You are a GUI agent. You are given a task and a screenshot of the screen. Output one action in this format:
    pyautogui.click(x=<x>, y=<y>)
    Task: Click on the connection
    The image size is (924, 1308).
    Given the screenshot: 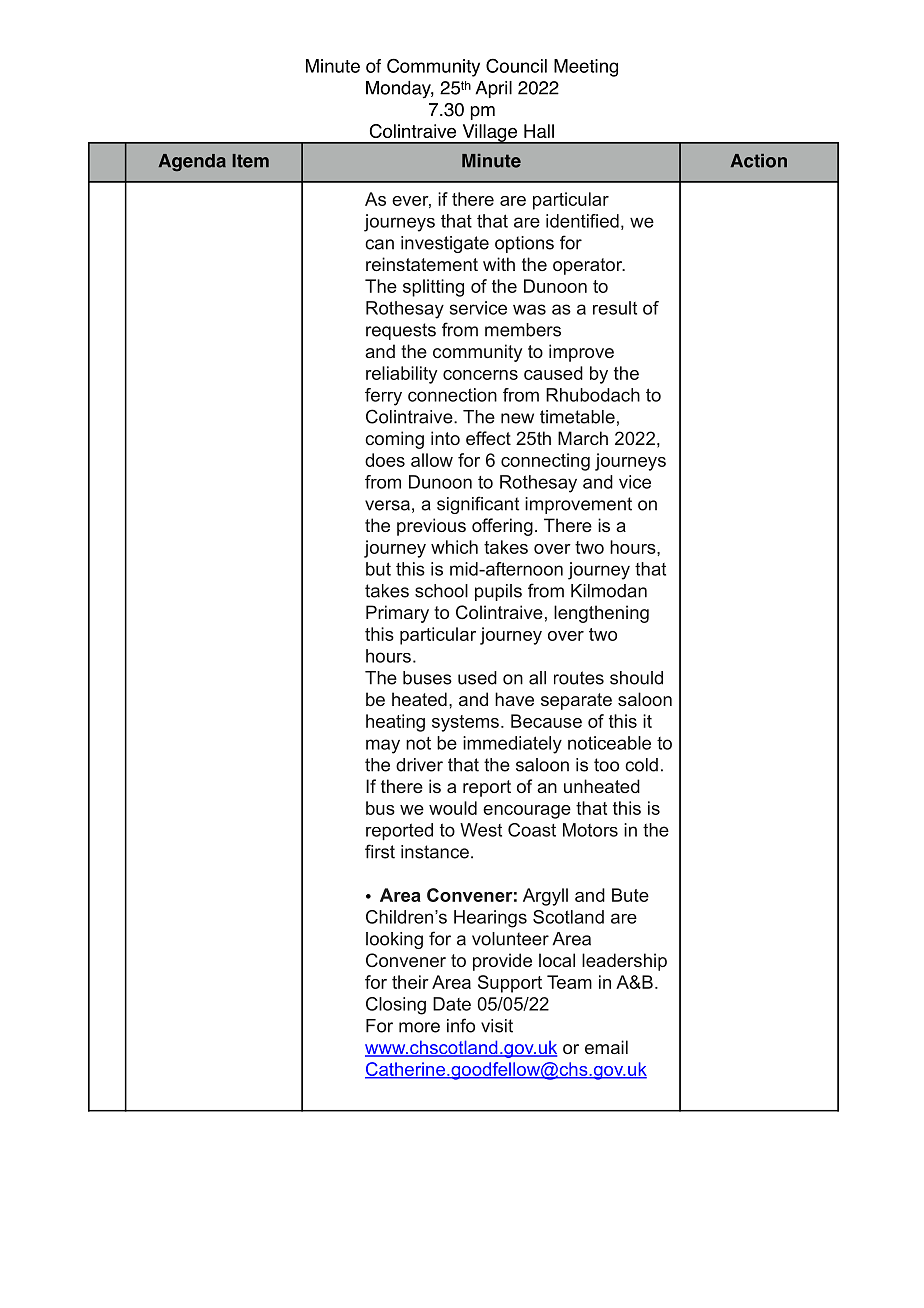 What is the action you would take?
    pyautogui.click(x=452, y=395)
